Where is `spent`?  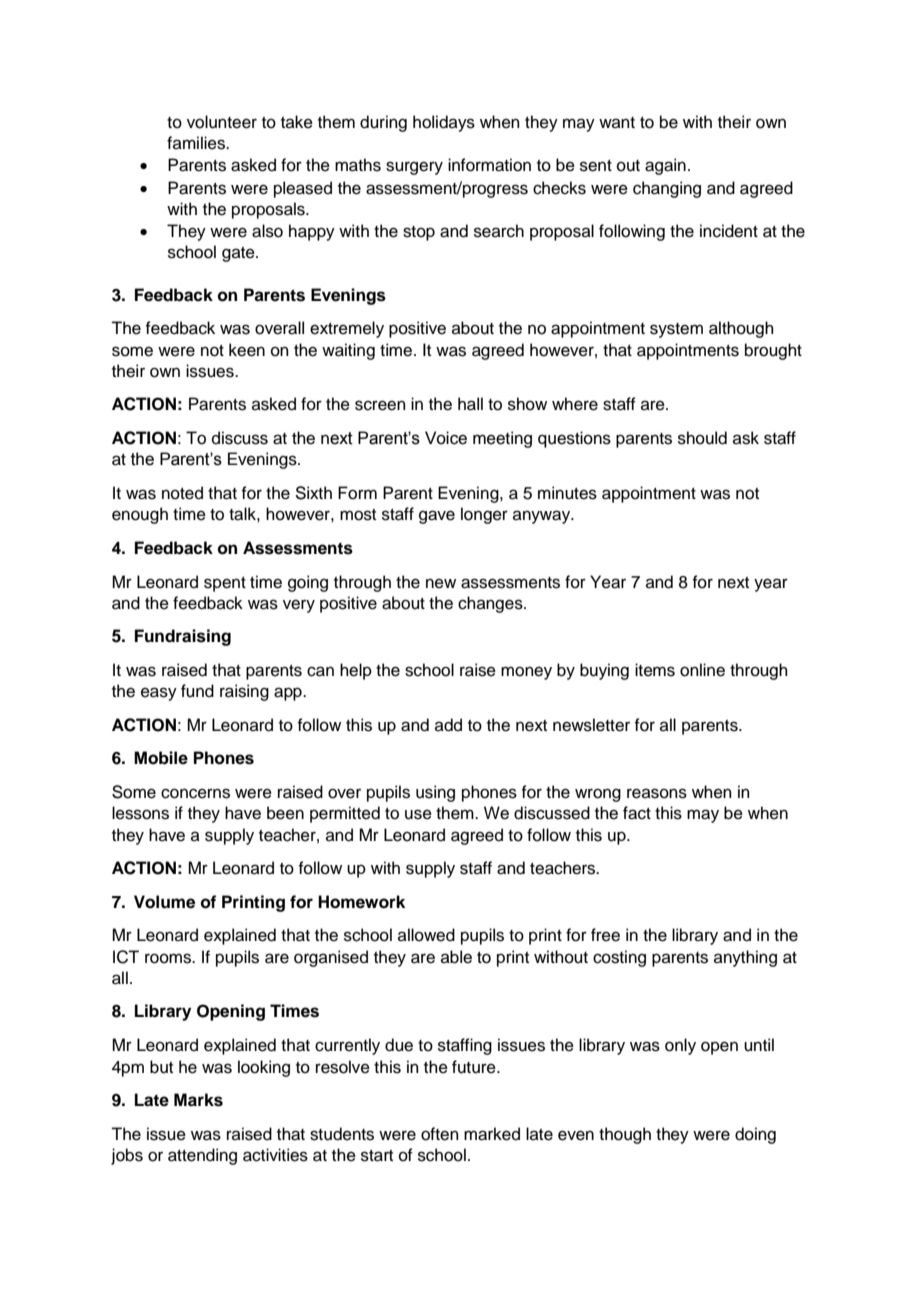 spent is located at coordinates (225, 584).
